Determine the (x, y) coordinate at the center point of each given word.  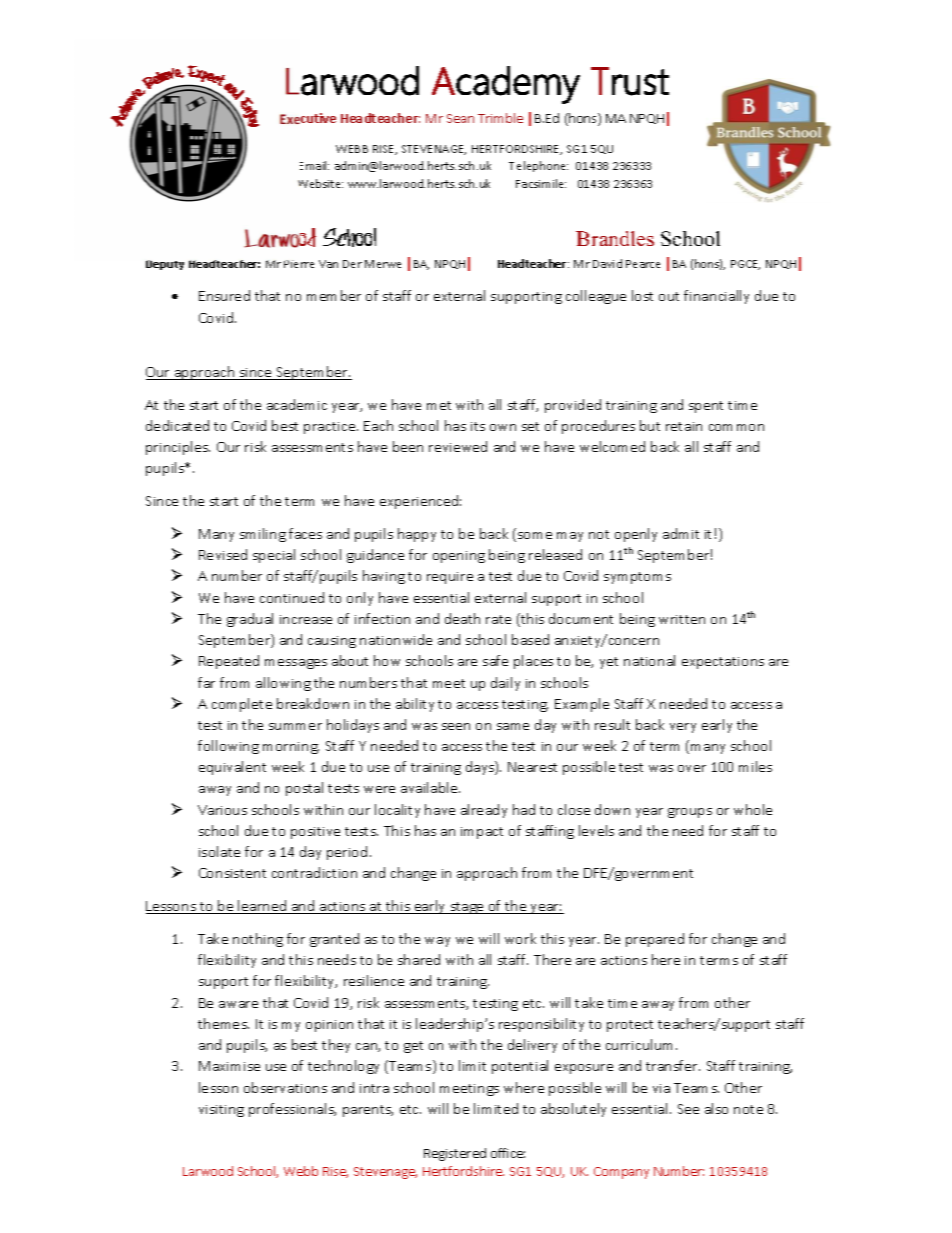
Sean (460, 118)
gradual (250, 620)
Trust (630, 81)
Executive (308, 118)
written (682, 619)
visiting (221, 1111)
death (462, 618)
